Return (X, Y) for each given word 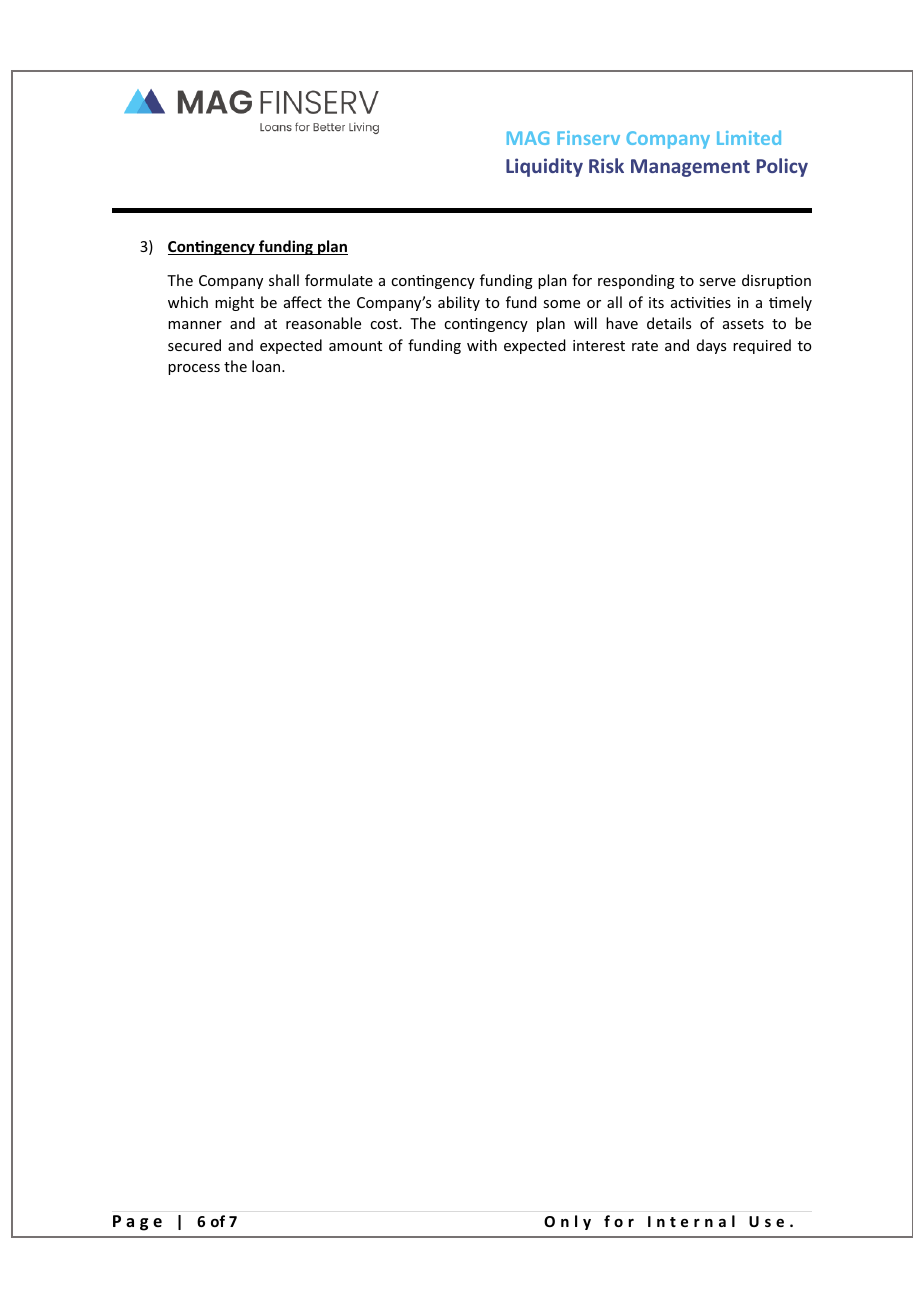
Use (766, 1221)
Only (567, 1222)
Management (690, 168)
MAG (528, 138)
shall (284, 280)
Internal (691, 1221)
